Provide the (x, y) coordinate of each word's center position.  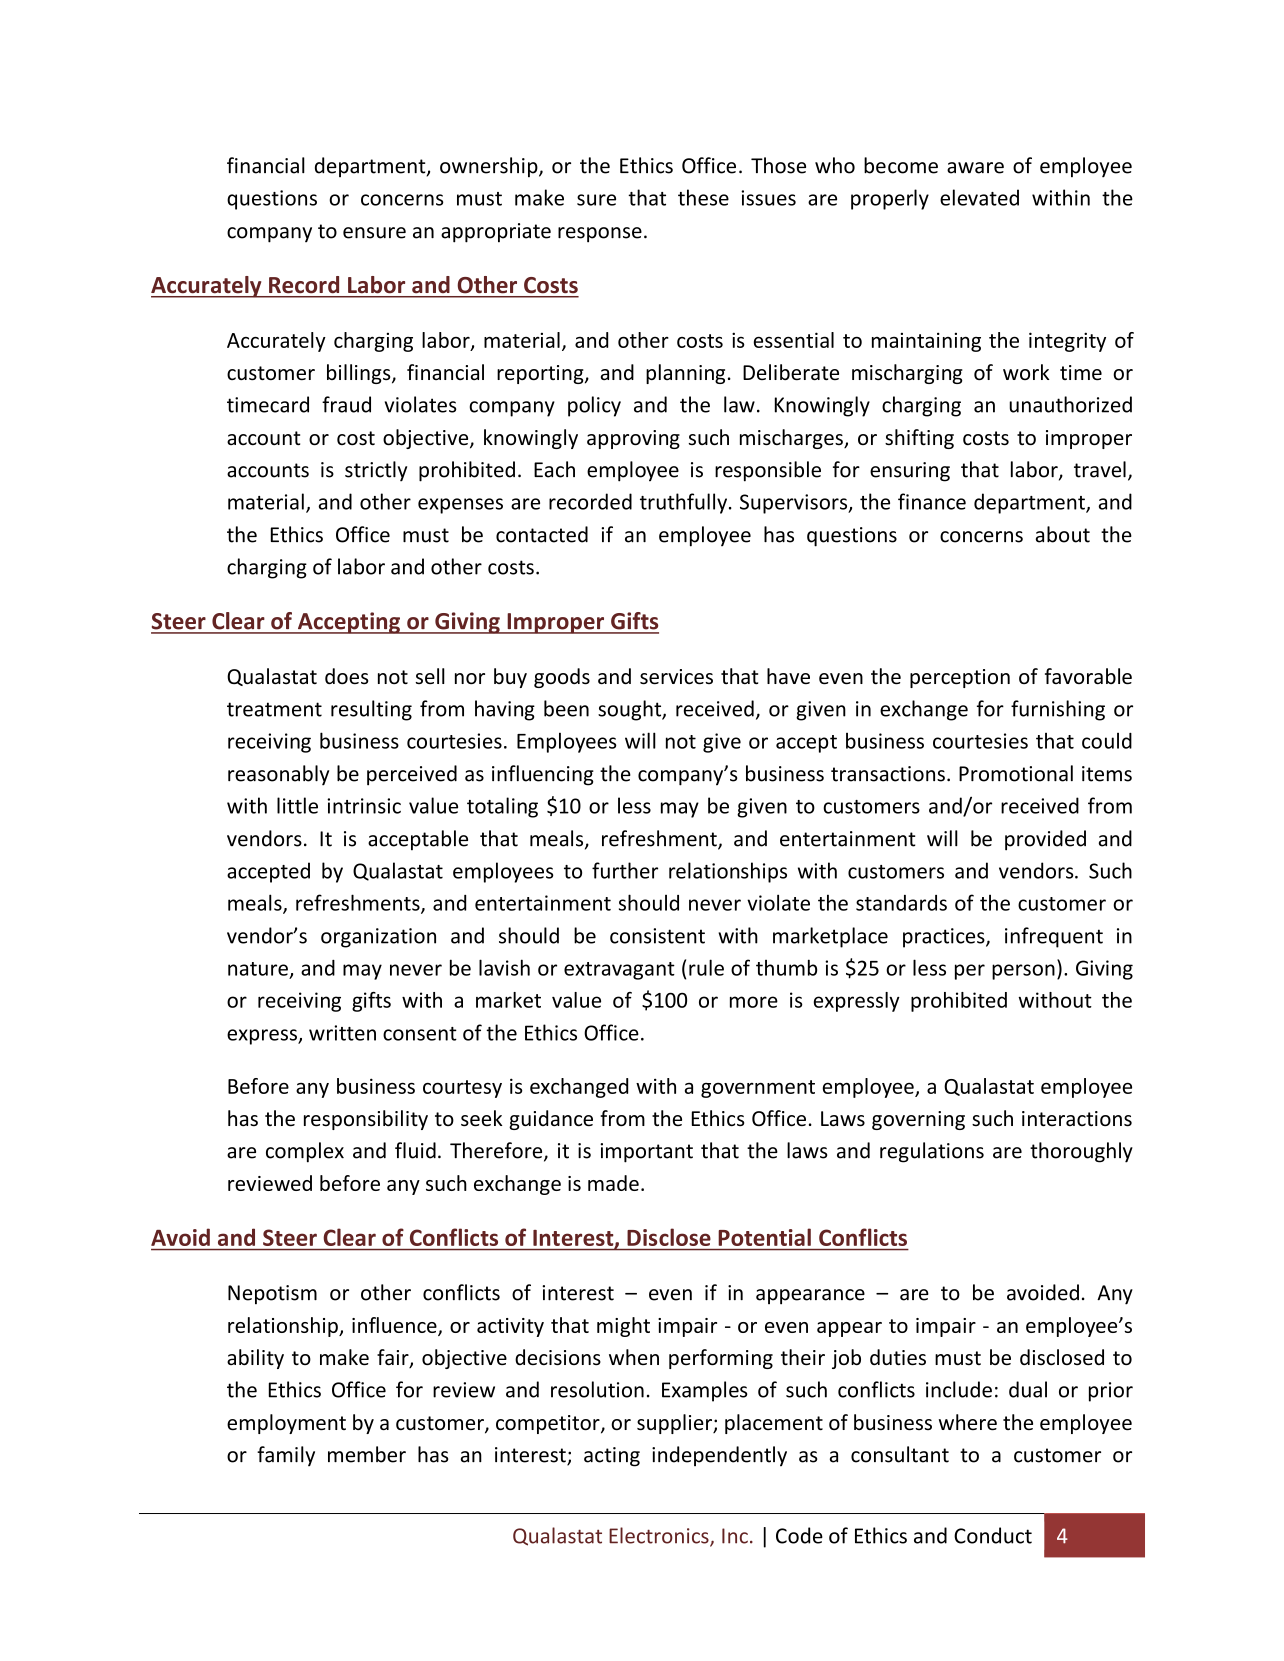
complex (305, 1152)
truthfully (685, 503)
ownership (490, 167)
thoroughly (1081, 1152)
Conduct (993, 1535)
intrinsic (364, 806)
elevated (979, 197)
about (1063, 534)
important (646, 1153)
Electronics (660, 1536)
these (703, 197)
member (367, 1454)
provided (1045, 840)
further (625, 870)
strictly (376, 471)
